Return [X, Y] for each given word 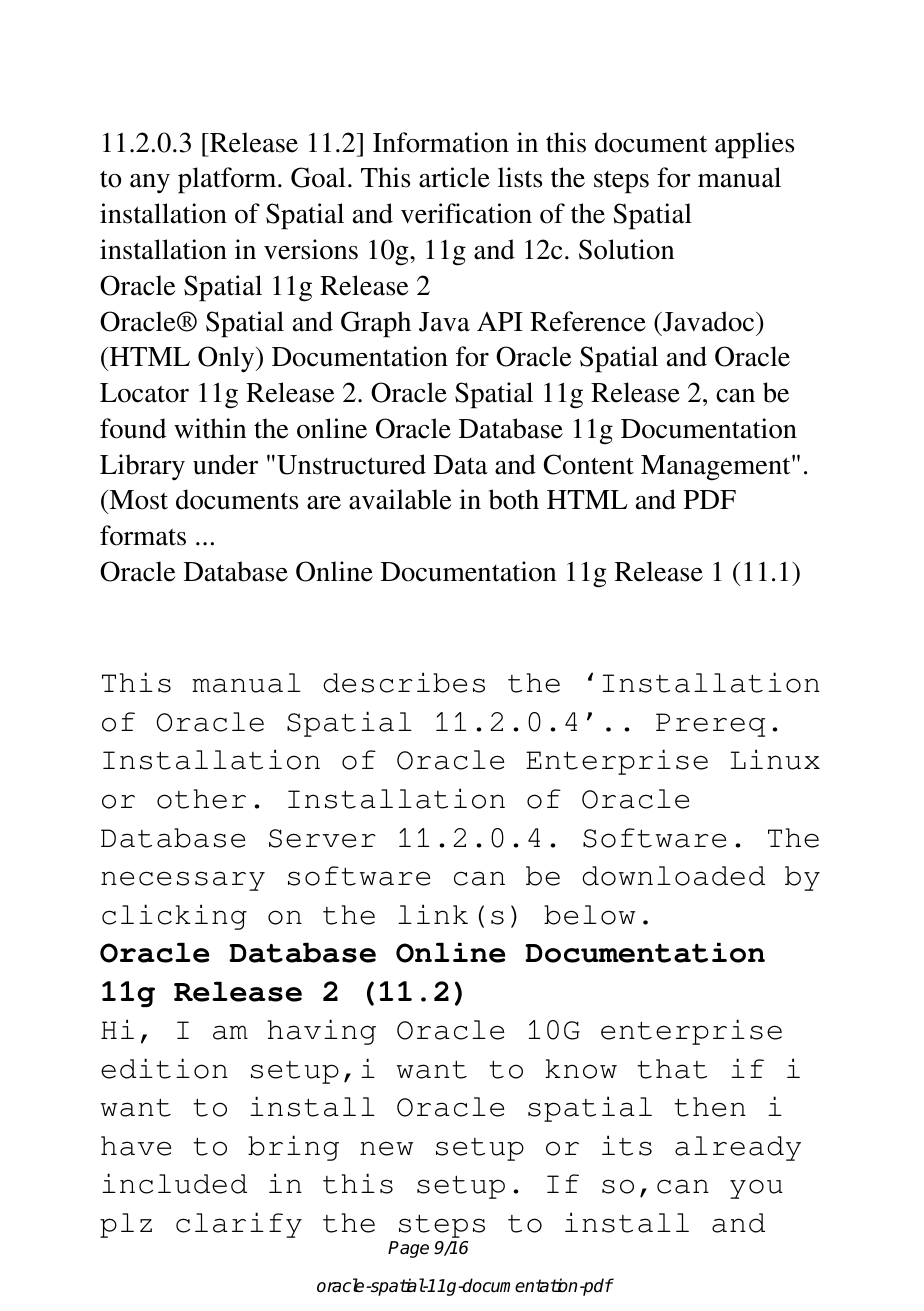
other [201, 799]
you [756, 1189]
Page [408, 1249]
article [454, 177]
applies [754, 145]
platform [228, 180]
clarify [239, 1225]
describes [404, 682]
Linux [775, 759]
